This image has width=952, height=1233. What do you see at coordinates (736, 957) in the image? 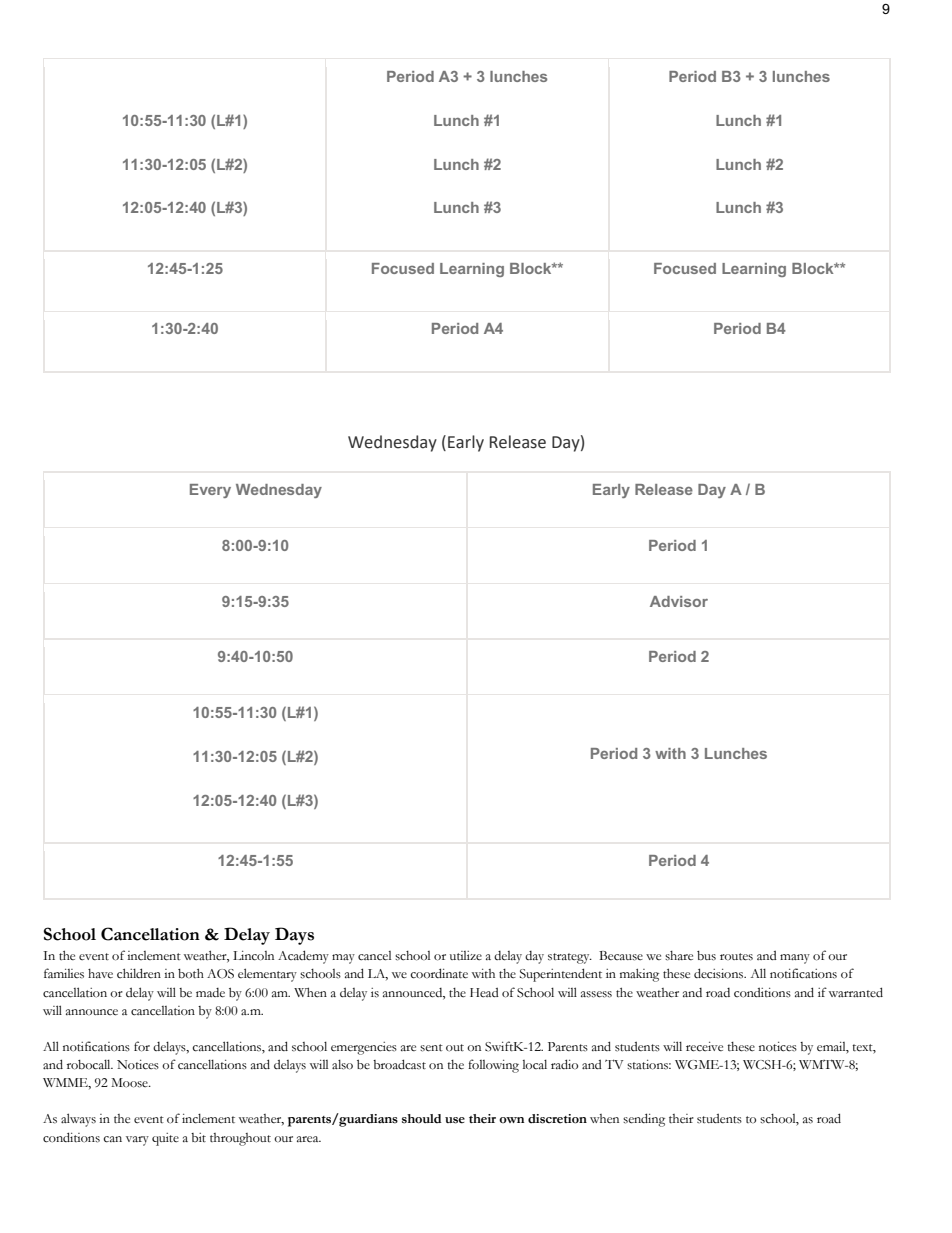
I see `routes` at bounding box center [736, 957].
